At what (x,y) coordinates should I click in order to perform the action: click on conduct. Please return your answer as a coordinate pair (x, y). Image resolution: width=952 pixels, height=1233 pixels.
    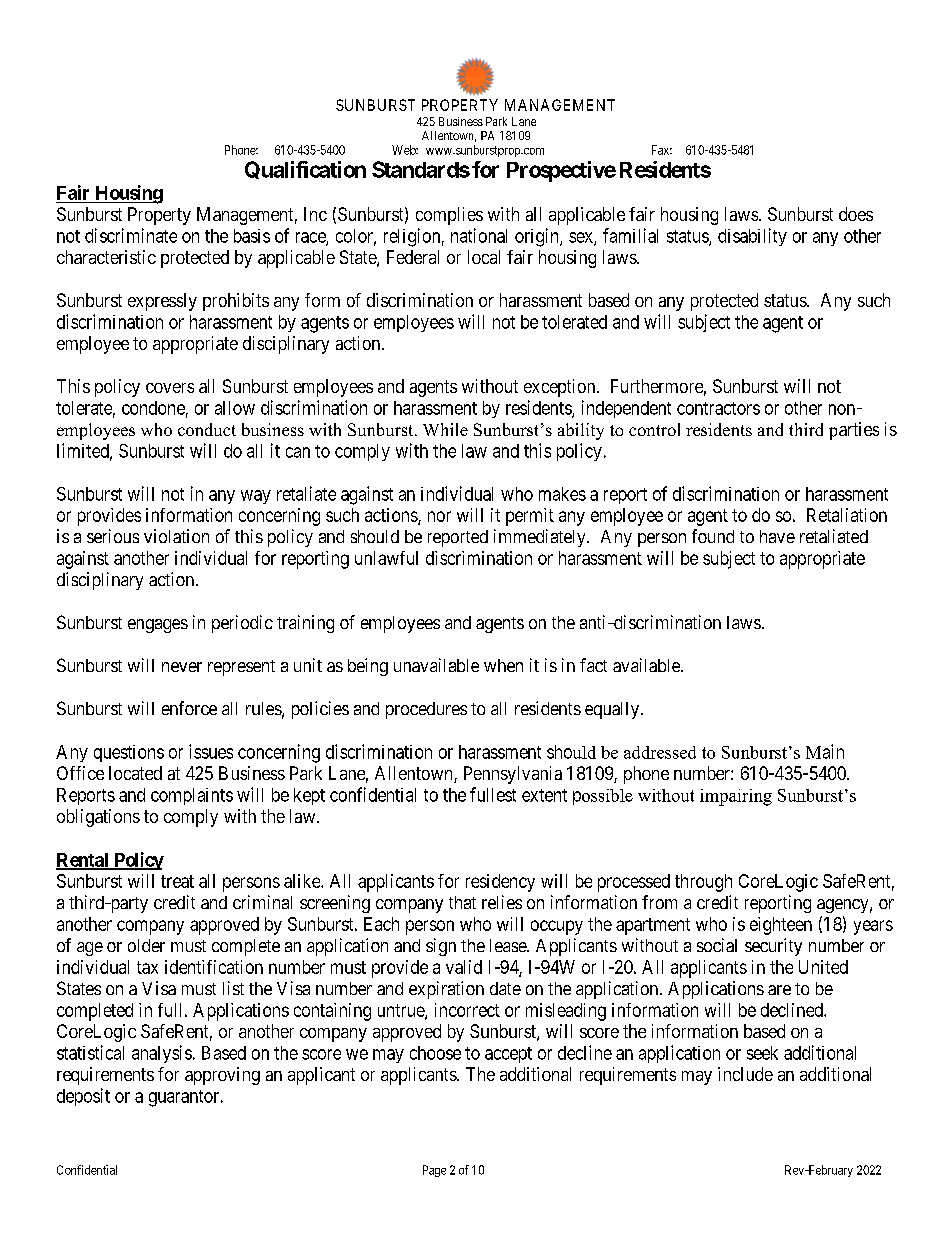
    Looking at the image, I should click on (207, 429).
